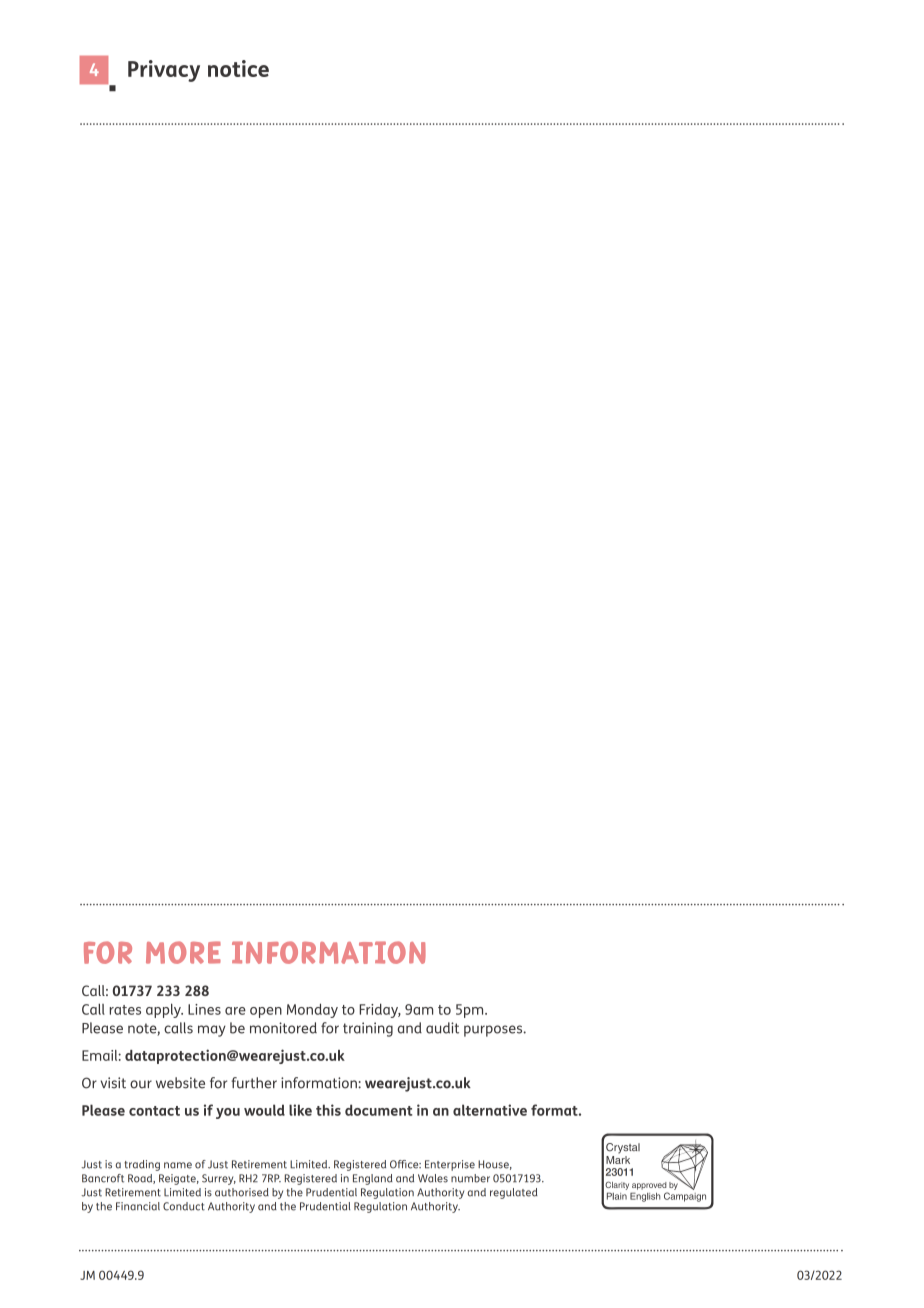  I want to click on more, so click(183, 952).
